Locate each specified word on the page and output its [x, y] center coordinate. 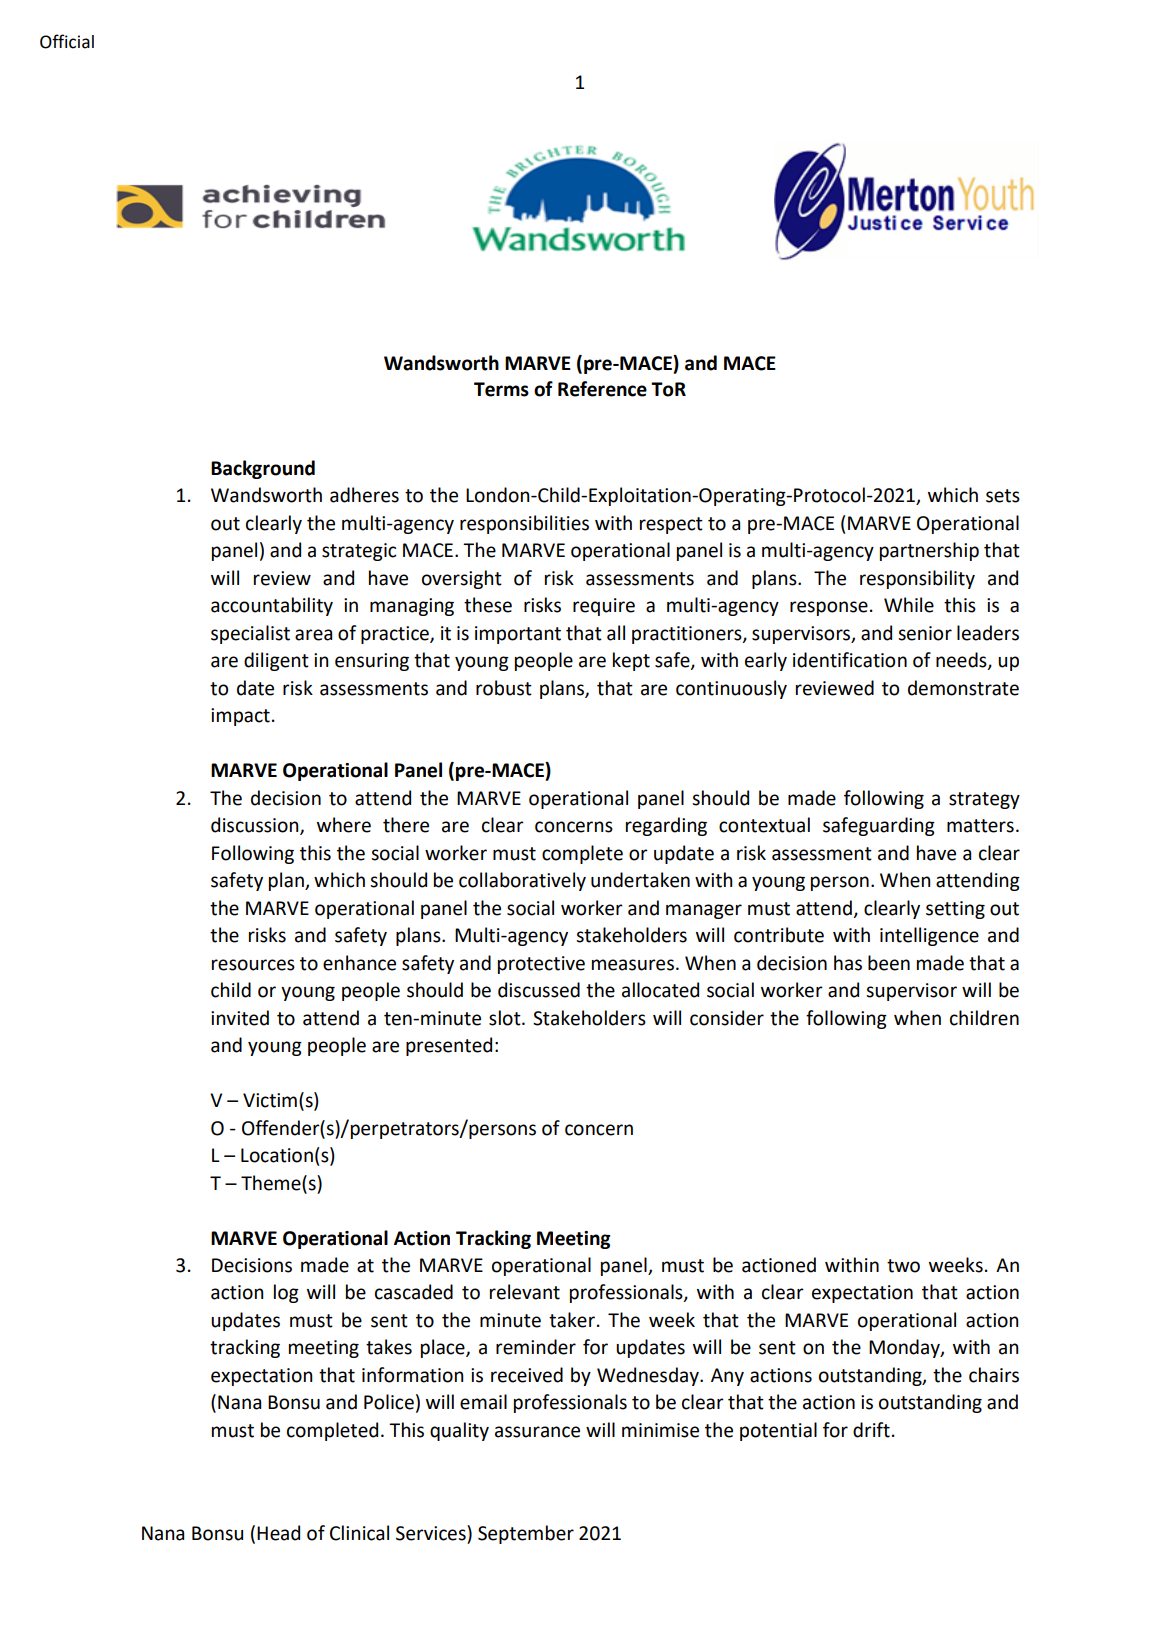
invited [240, 1018]
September [526, 1534]
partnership [929, 551]
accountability [272, 606]
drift [871, 1430]
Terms [501, 389]
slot [506, 1018]
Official [67, 41]
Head [278, 1533]
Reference [602, 389]
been [889, 963]
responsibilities [524, 524]
